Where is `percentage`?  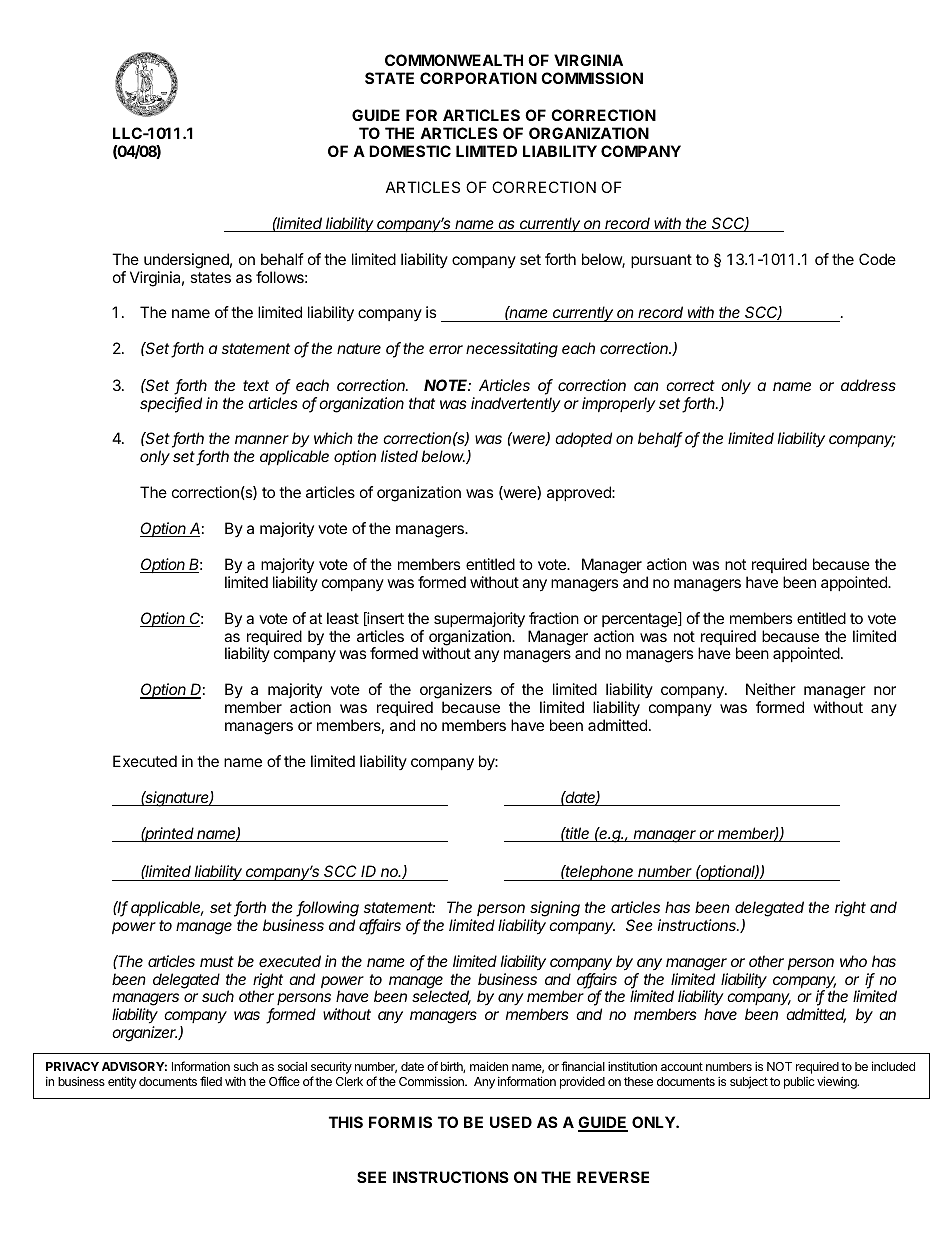
percentage is located at coordinates (640, 620).
